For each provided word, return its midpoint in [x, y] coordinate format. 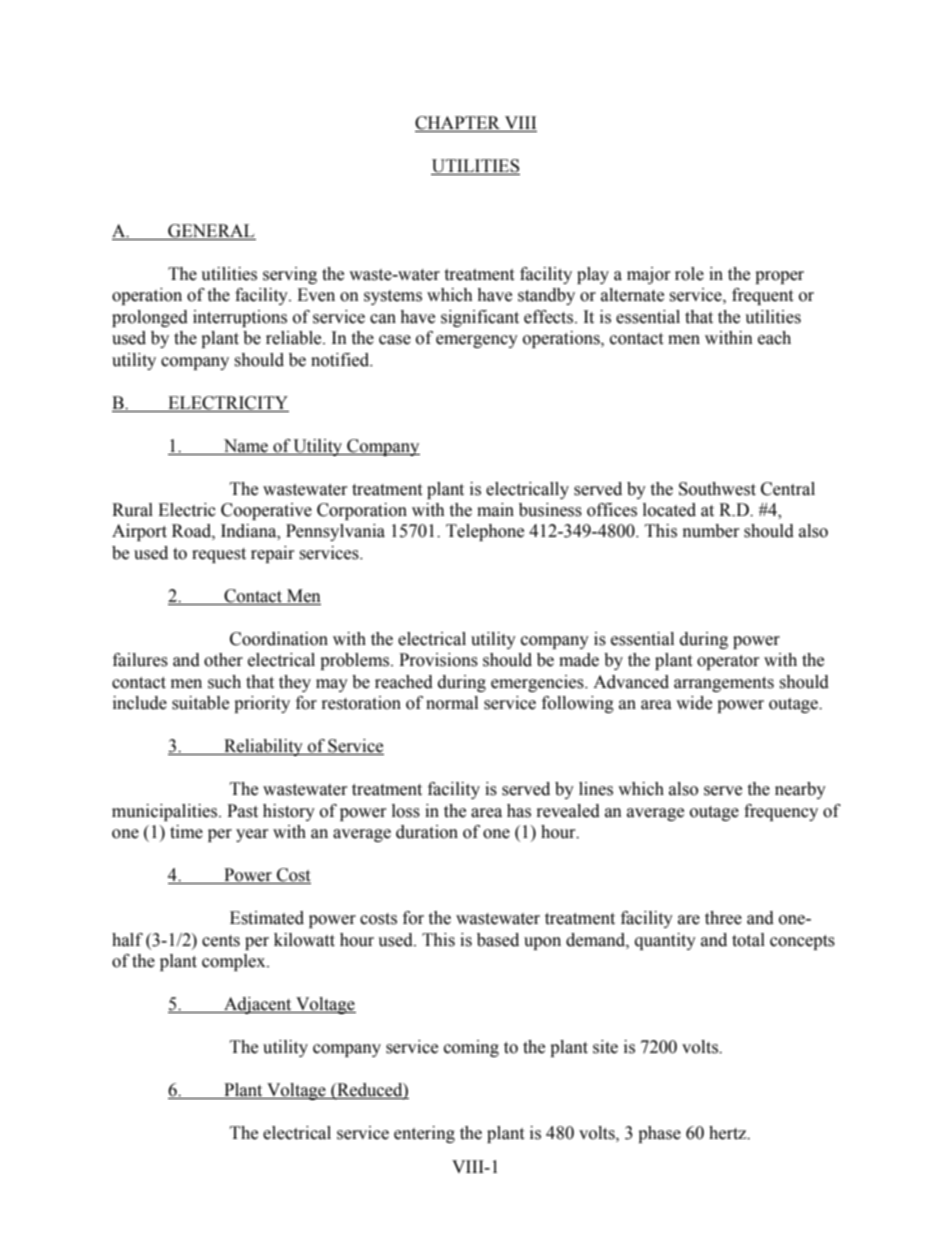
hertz [729, 1133]
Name [246, 446]
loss [406, 811]
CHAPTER [459, 124]
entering [424, 1134]
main [495, 510]
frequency [781, 812]
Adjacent [258, 1005]
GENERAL [211, 231]
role [689, 274]
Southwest [717, 489]
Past [242, 811]
